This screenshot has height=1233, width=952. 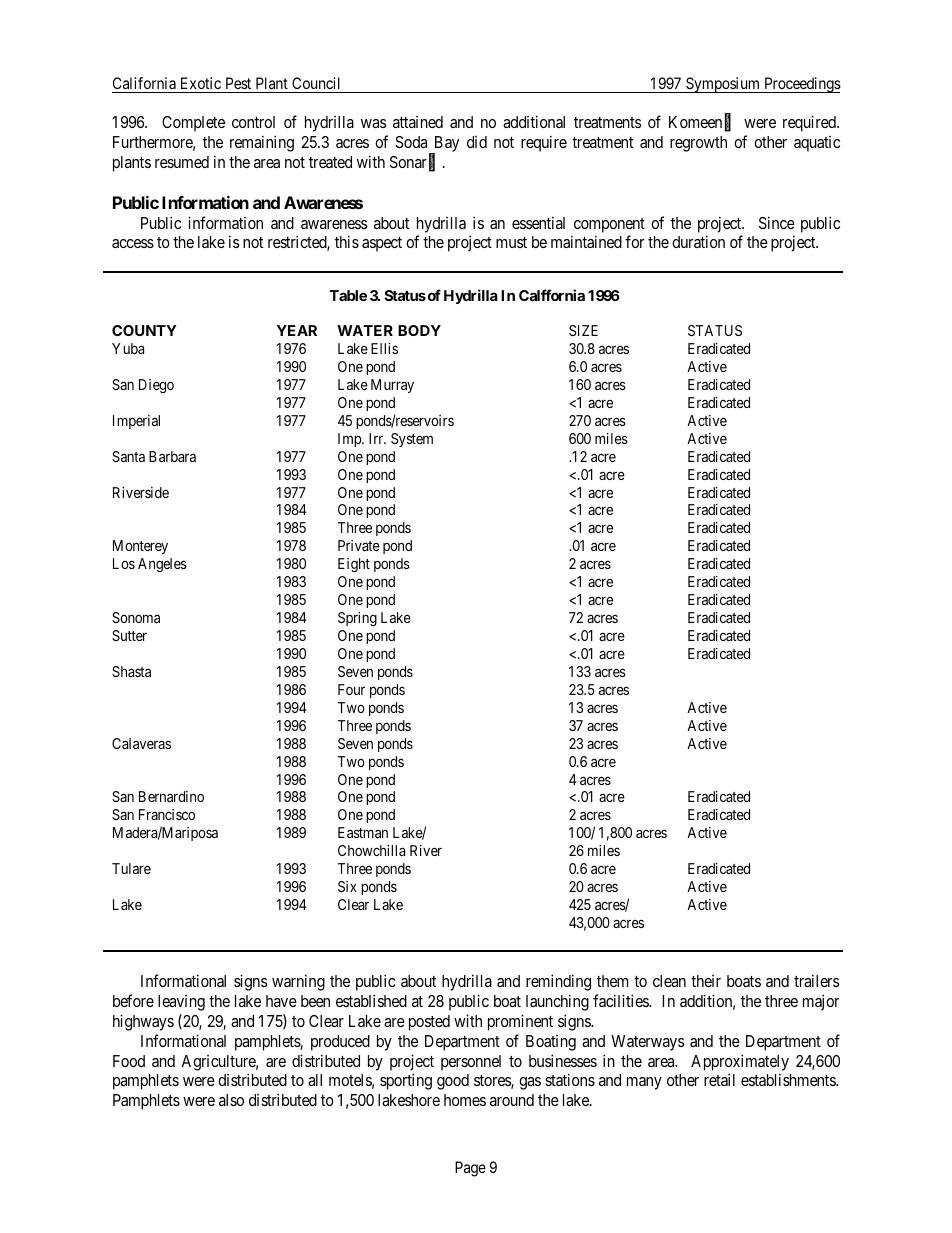 I want to click on also, so click(x=231, y=1100).
